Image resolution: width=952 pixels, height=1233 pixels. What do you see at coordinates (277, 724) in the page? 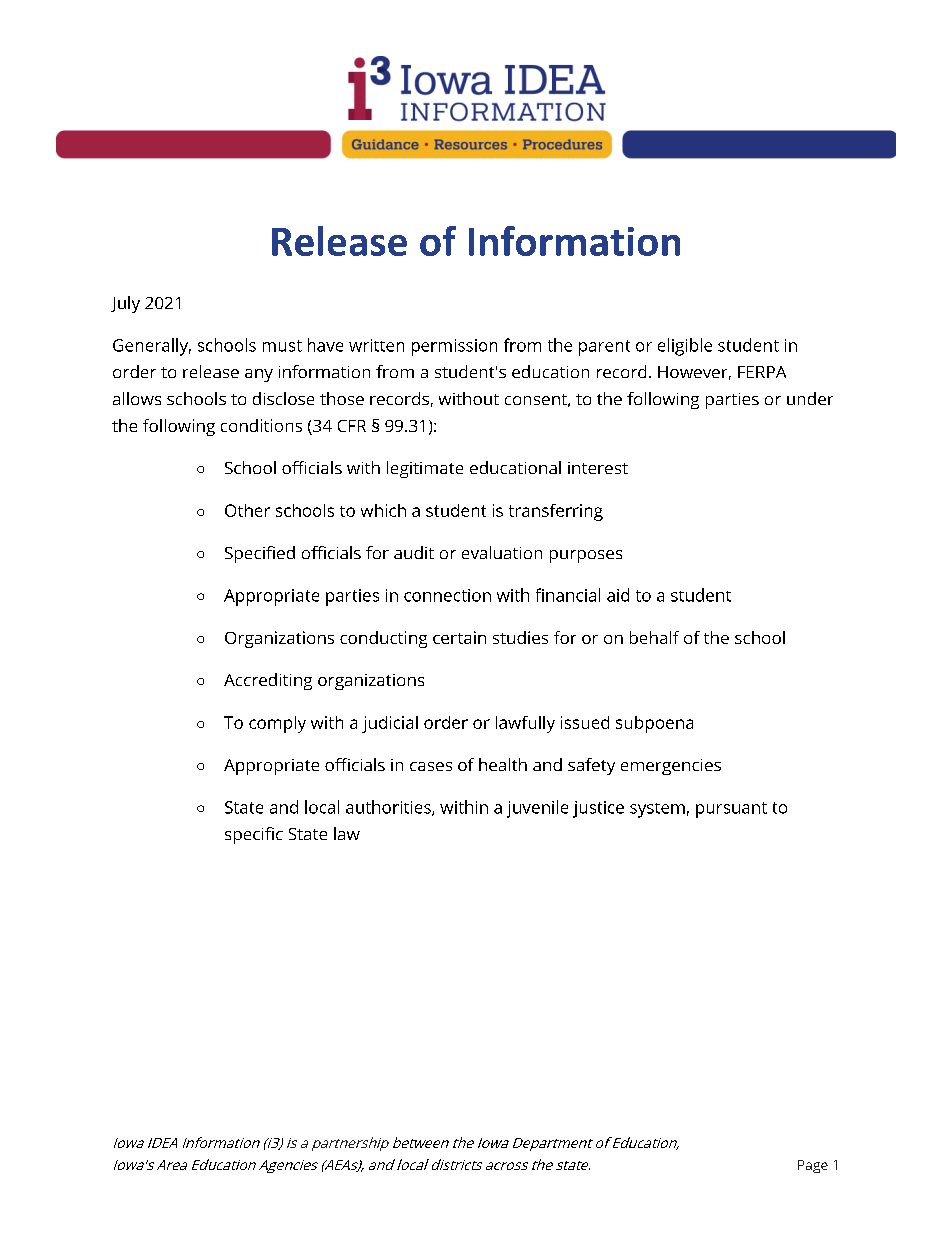
I see `comply` at bounding box center [277, 724].
